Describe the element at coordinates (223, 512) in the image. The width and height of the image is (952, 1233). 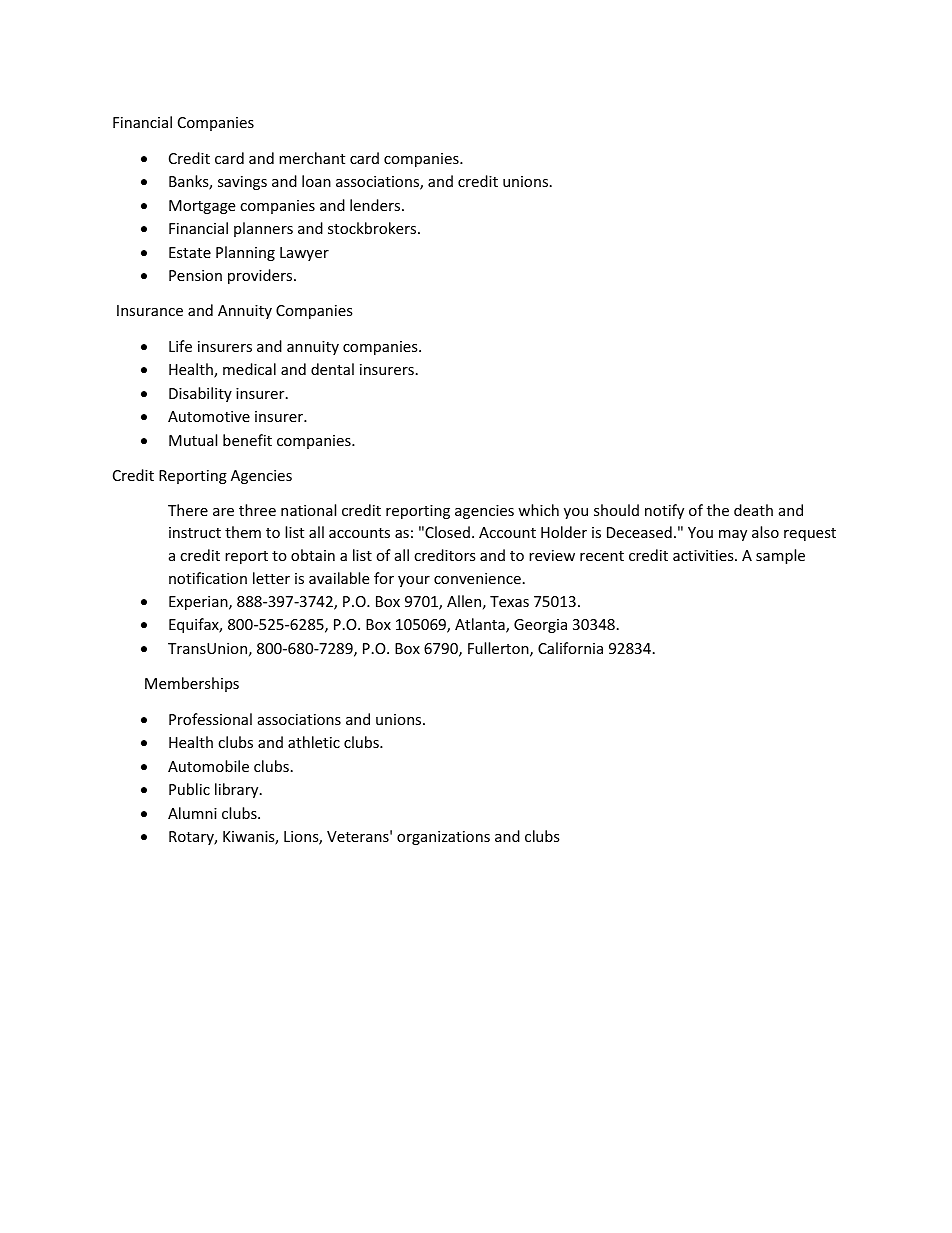
I see `are` at that location.
